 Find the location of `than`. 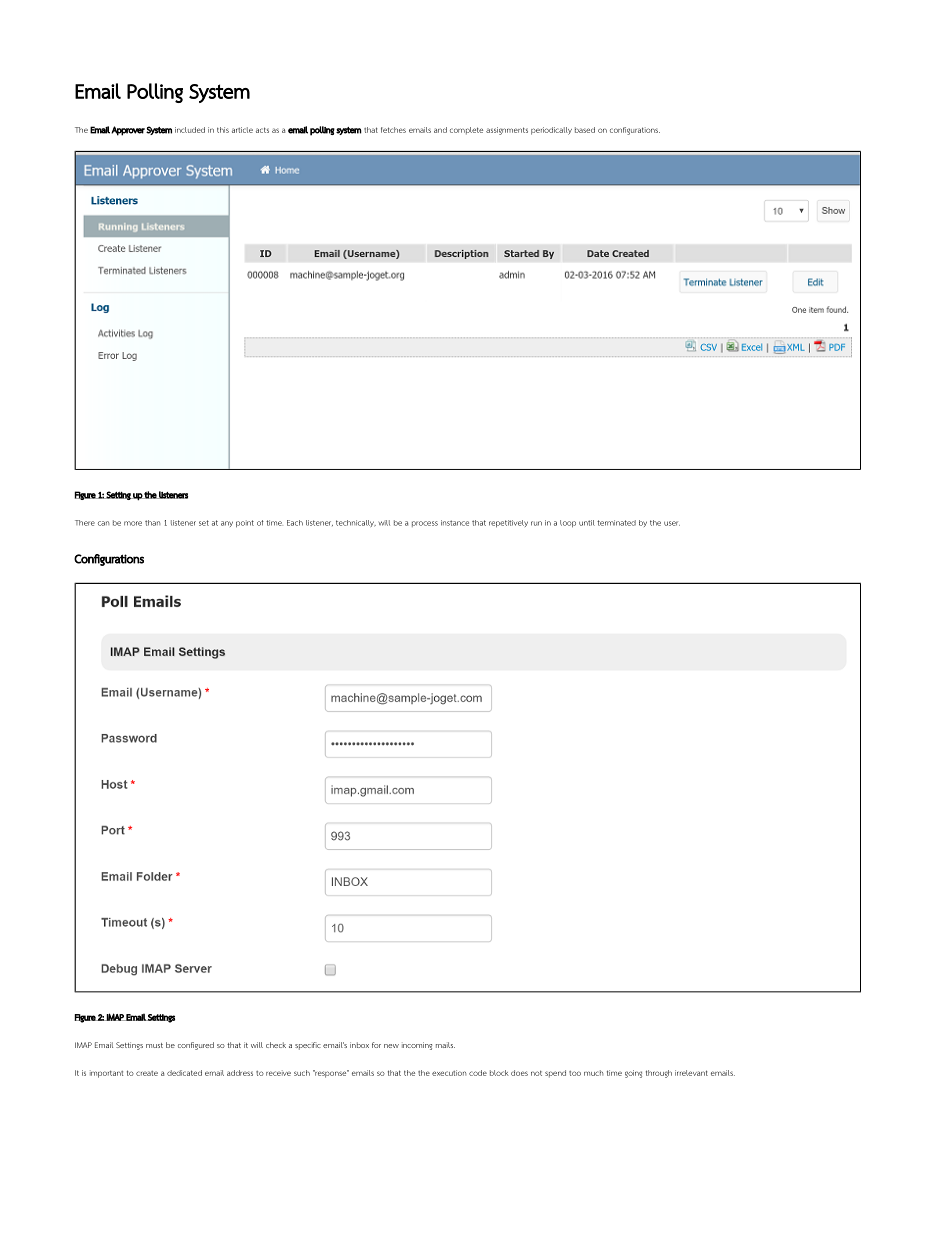

than is located at coordinates (152, 523).
